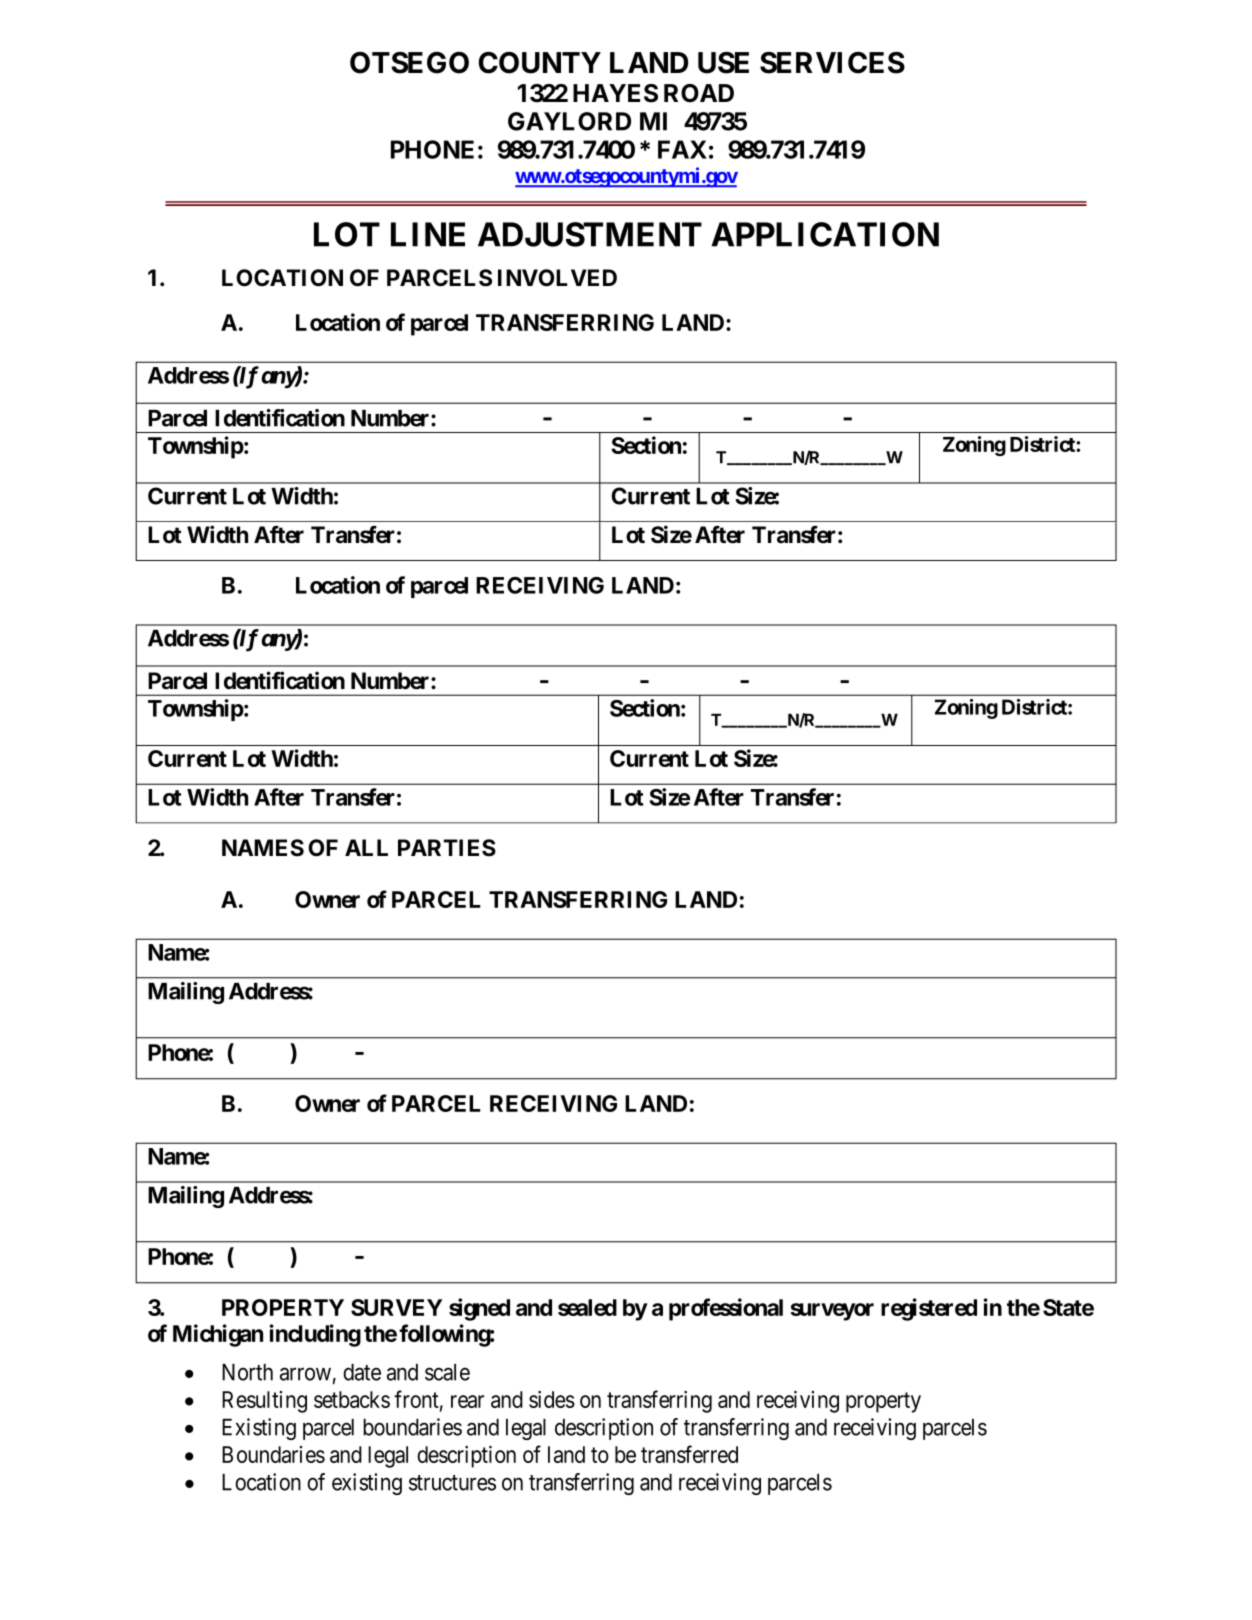  What do you see at coordinates (428, 234) in the document?
I see `LINE` at bounding box center [428, 234].
